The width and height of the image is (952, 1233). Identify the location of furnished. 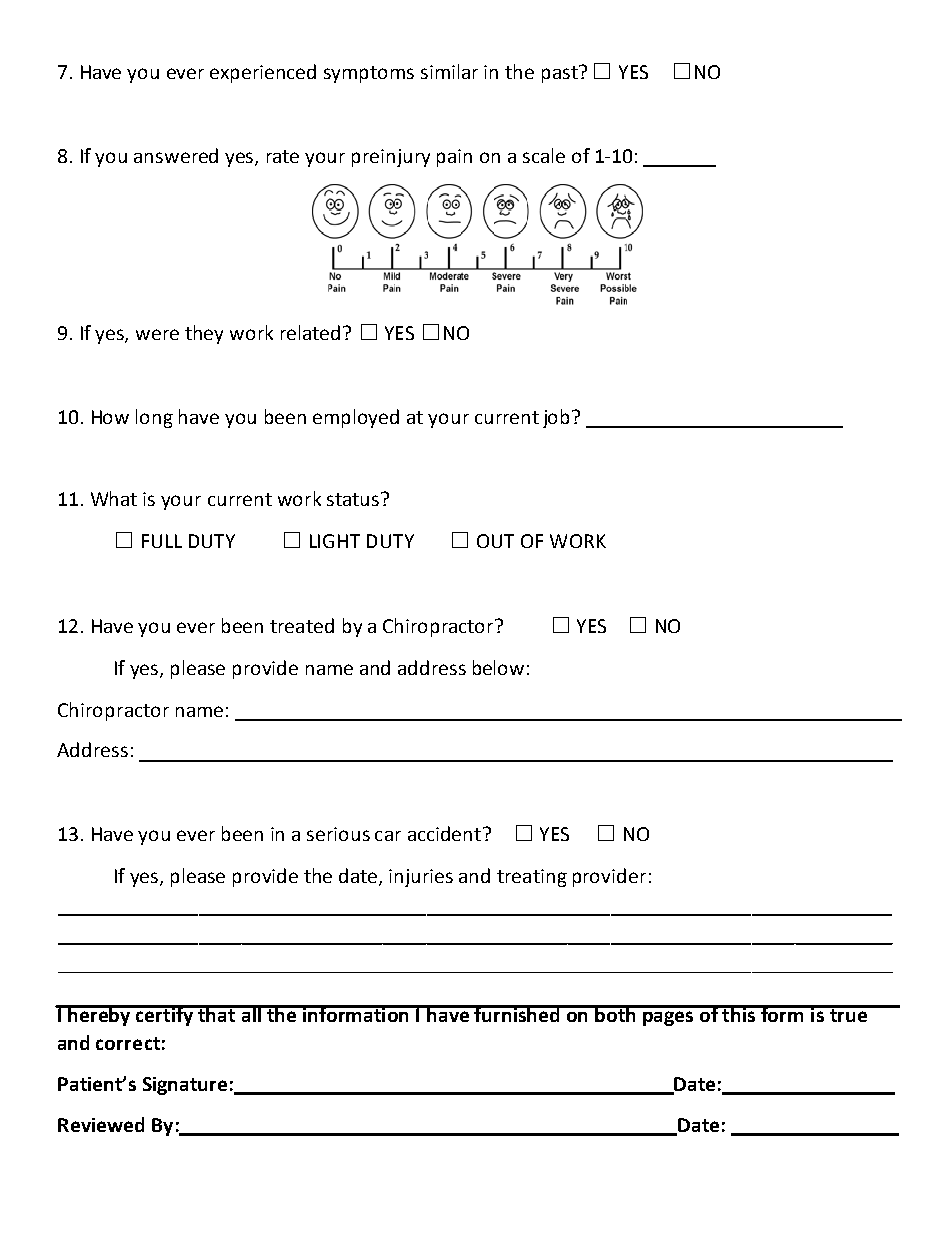
(518, 1013).
